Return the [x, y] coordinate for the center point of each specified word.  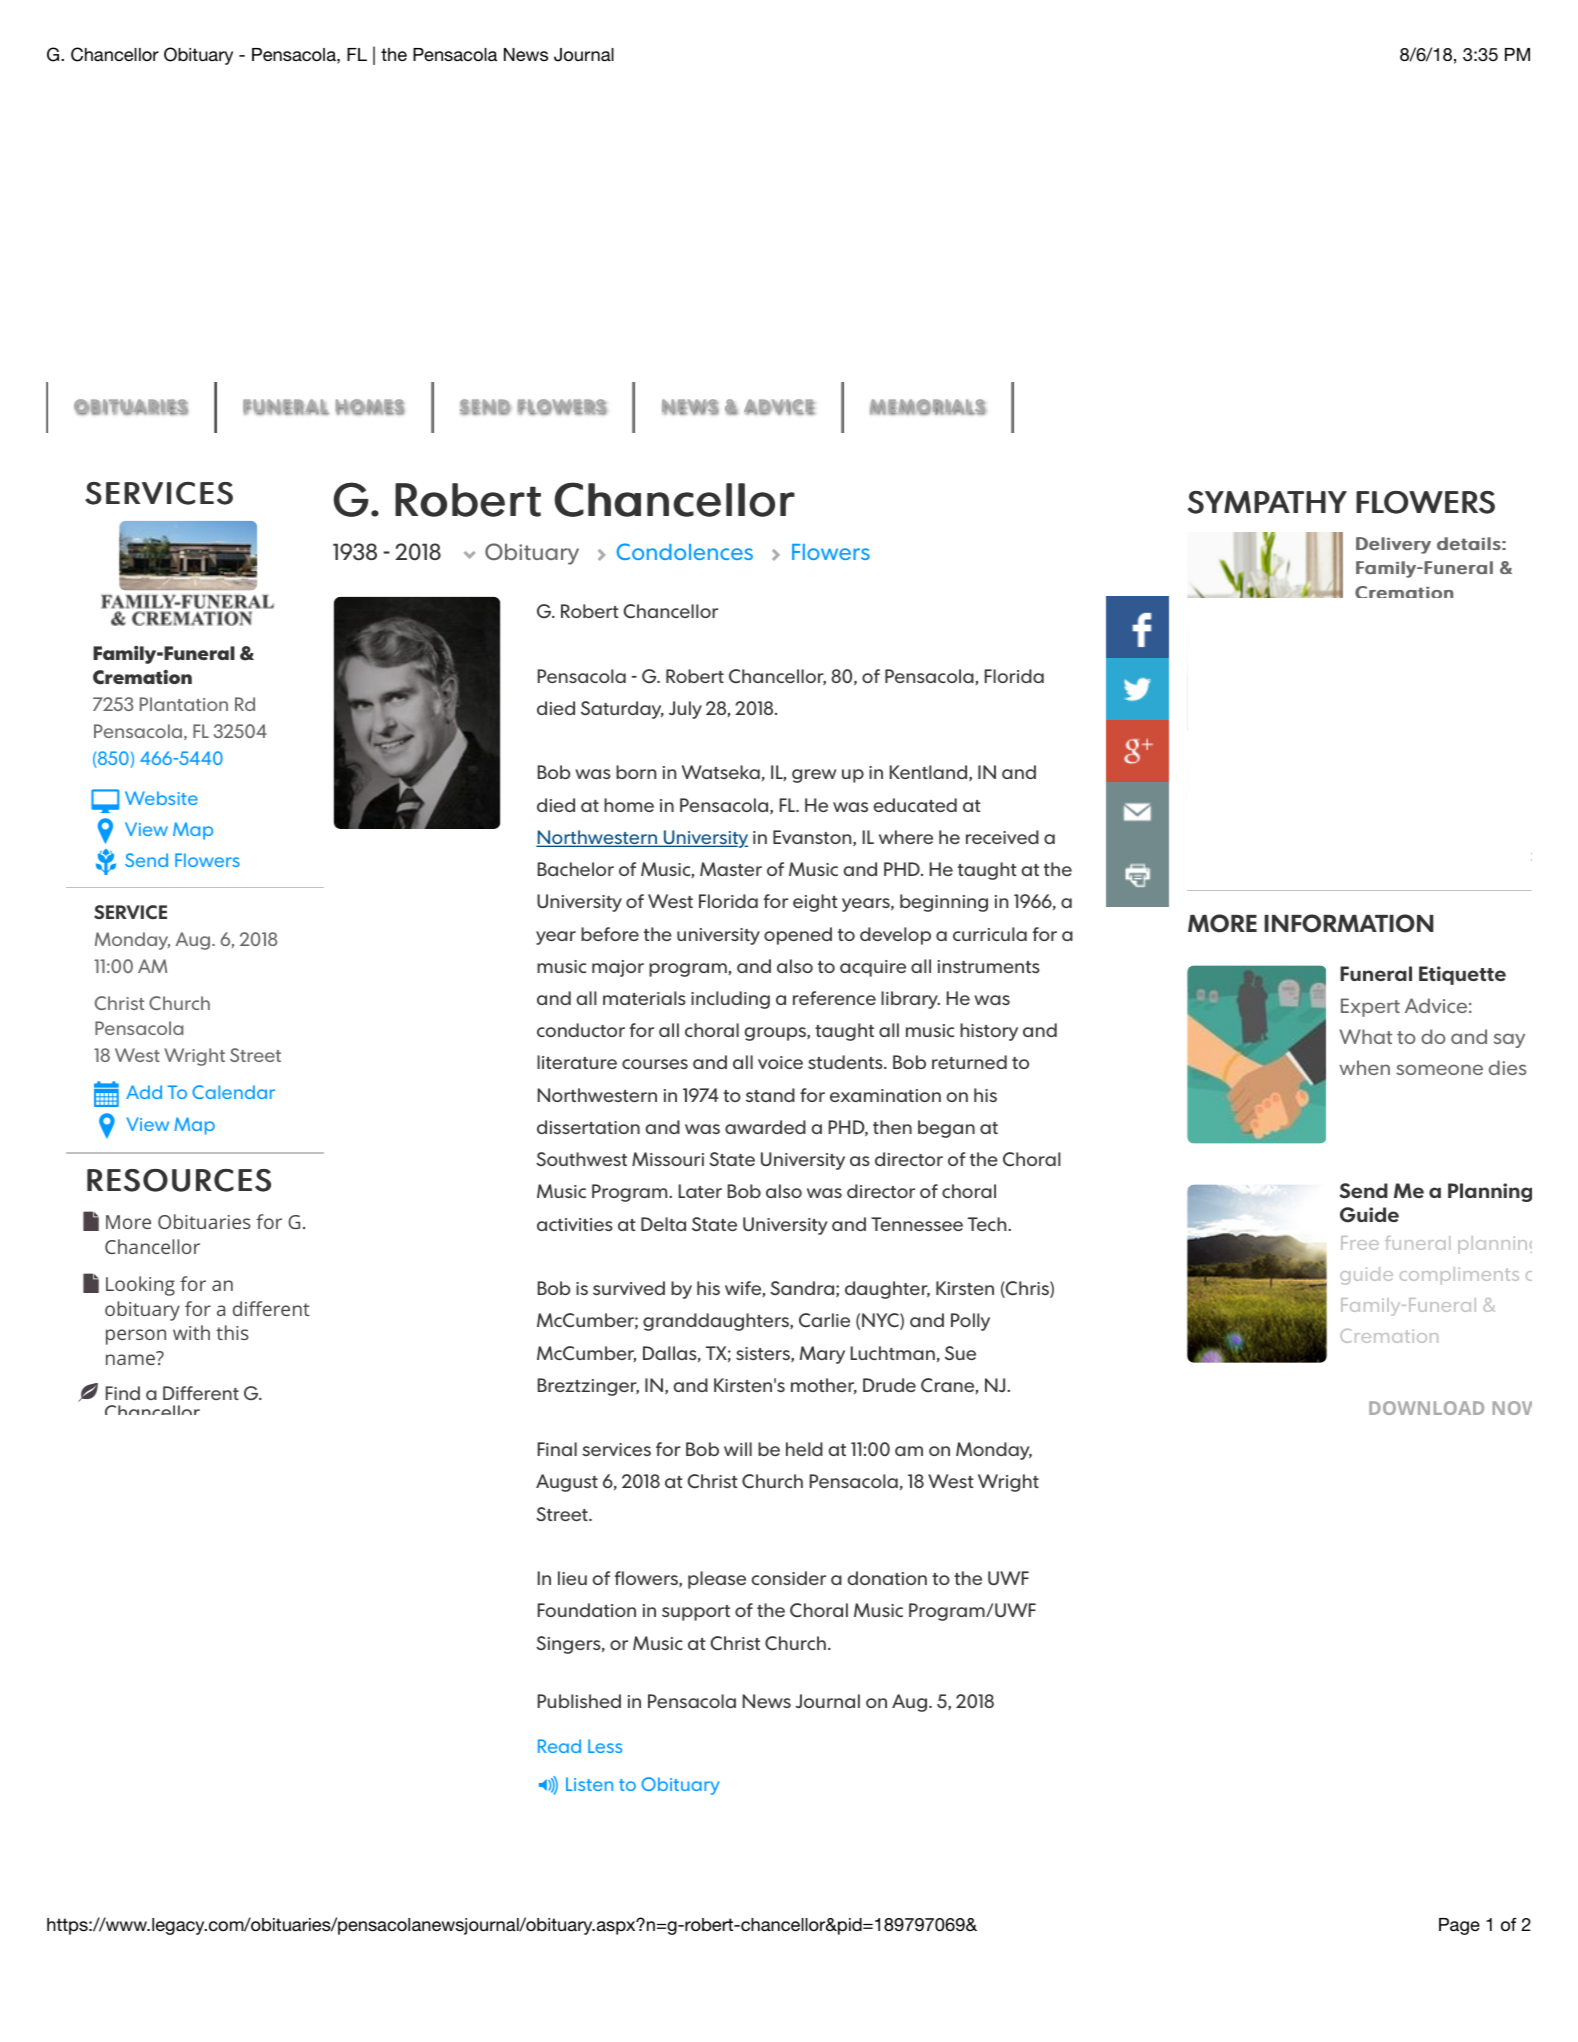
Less [605, 1746]
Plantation [184, 704]
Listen [589, 1784]
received [1002, 837]
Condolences [685, 551]
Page [1459, 1926]
